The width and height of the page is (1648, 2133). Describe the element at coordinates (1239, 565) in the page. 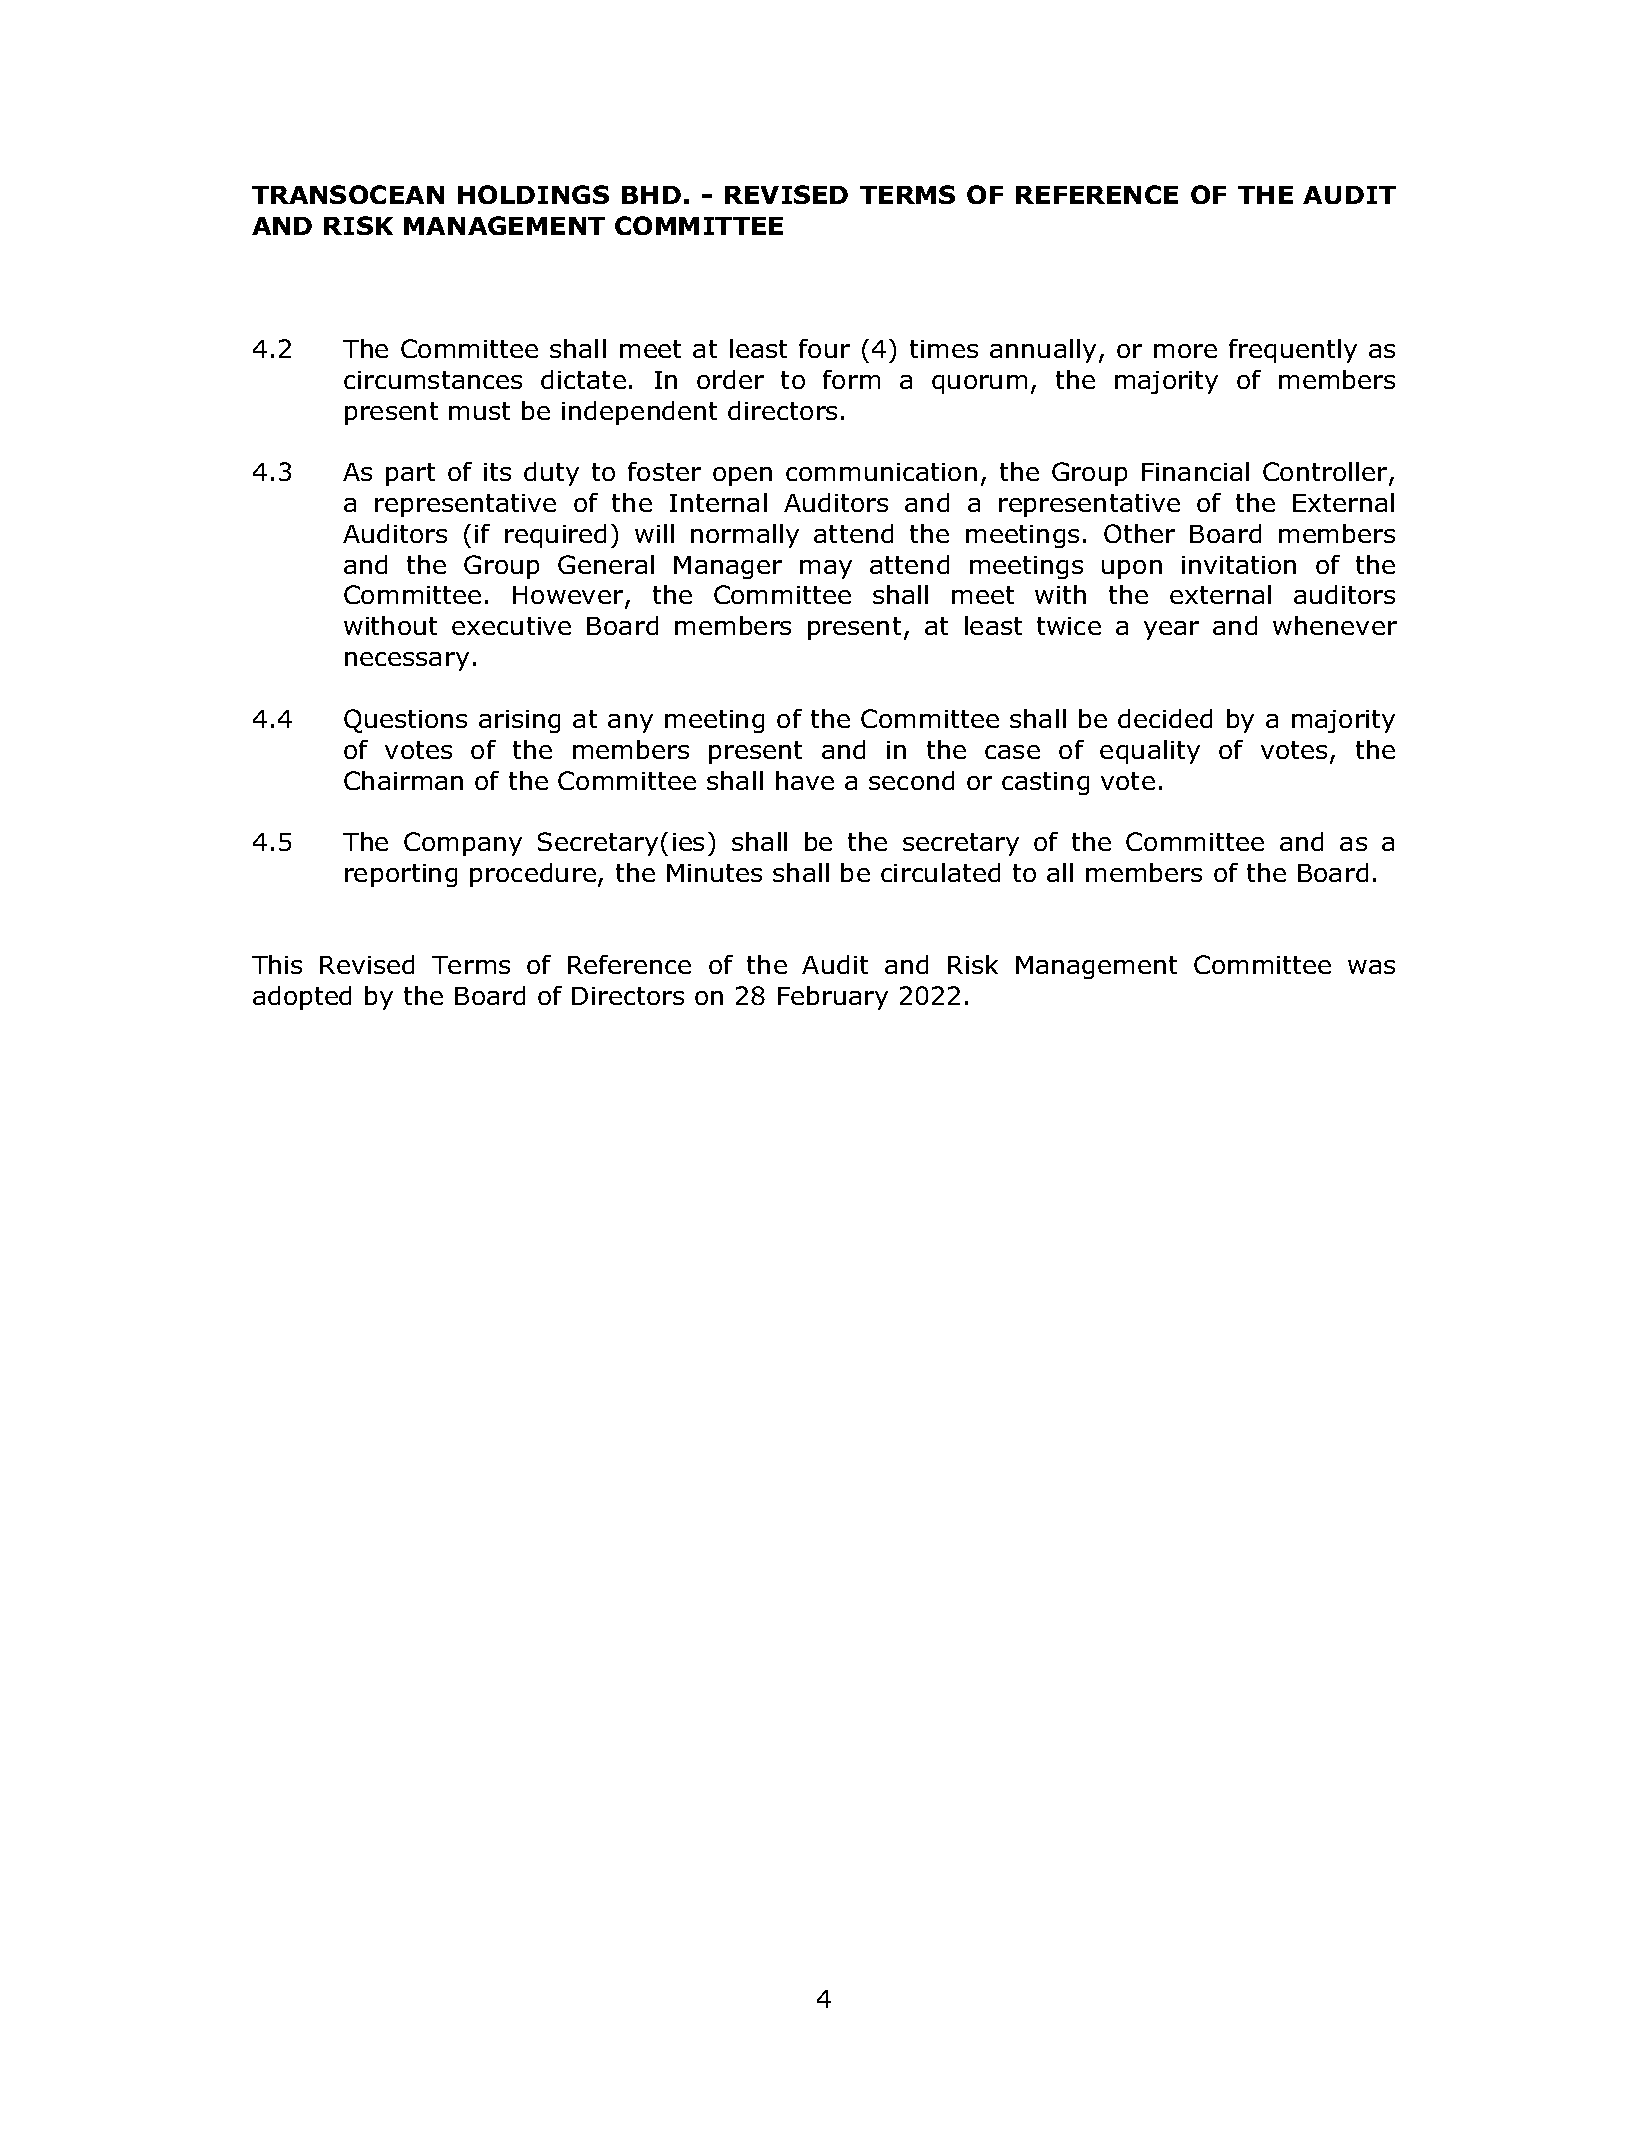

I see `invitation` at that location.
